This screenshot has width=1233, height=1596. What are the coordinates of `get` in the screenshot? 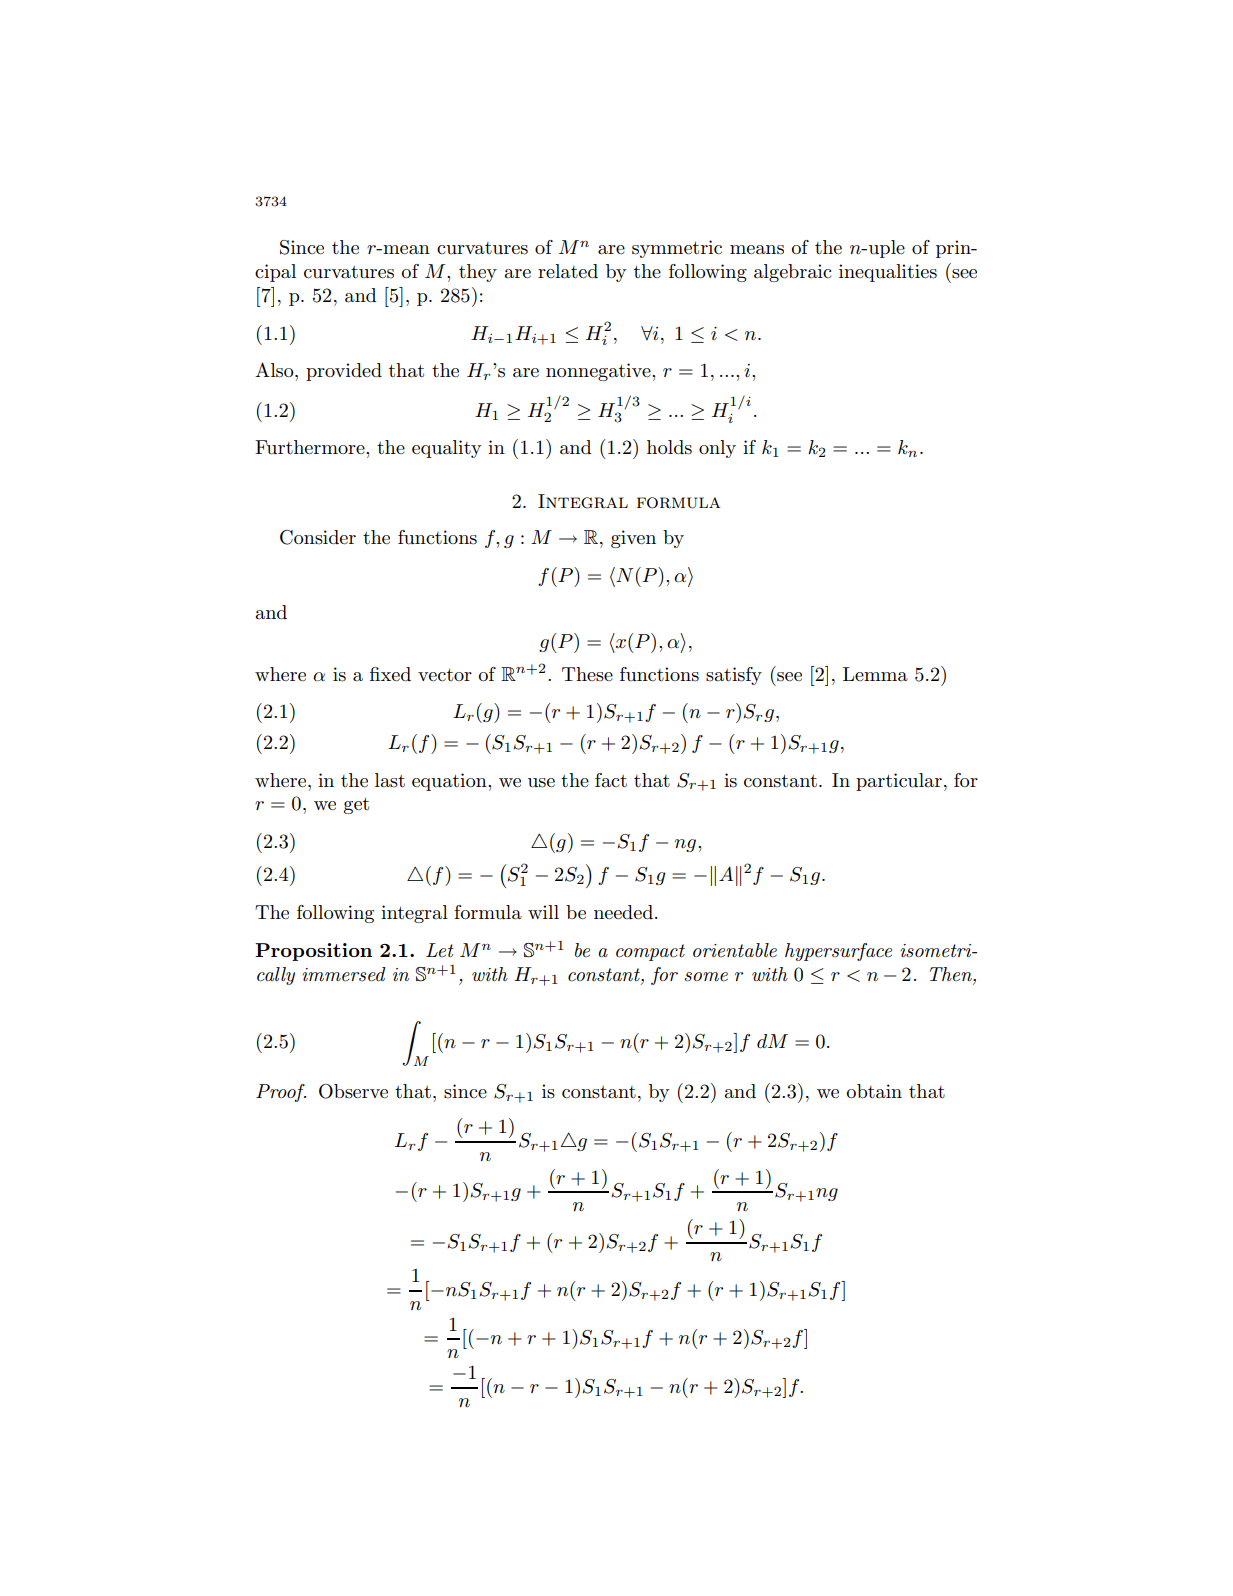 It's located at (356, 806).
